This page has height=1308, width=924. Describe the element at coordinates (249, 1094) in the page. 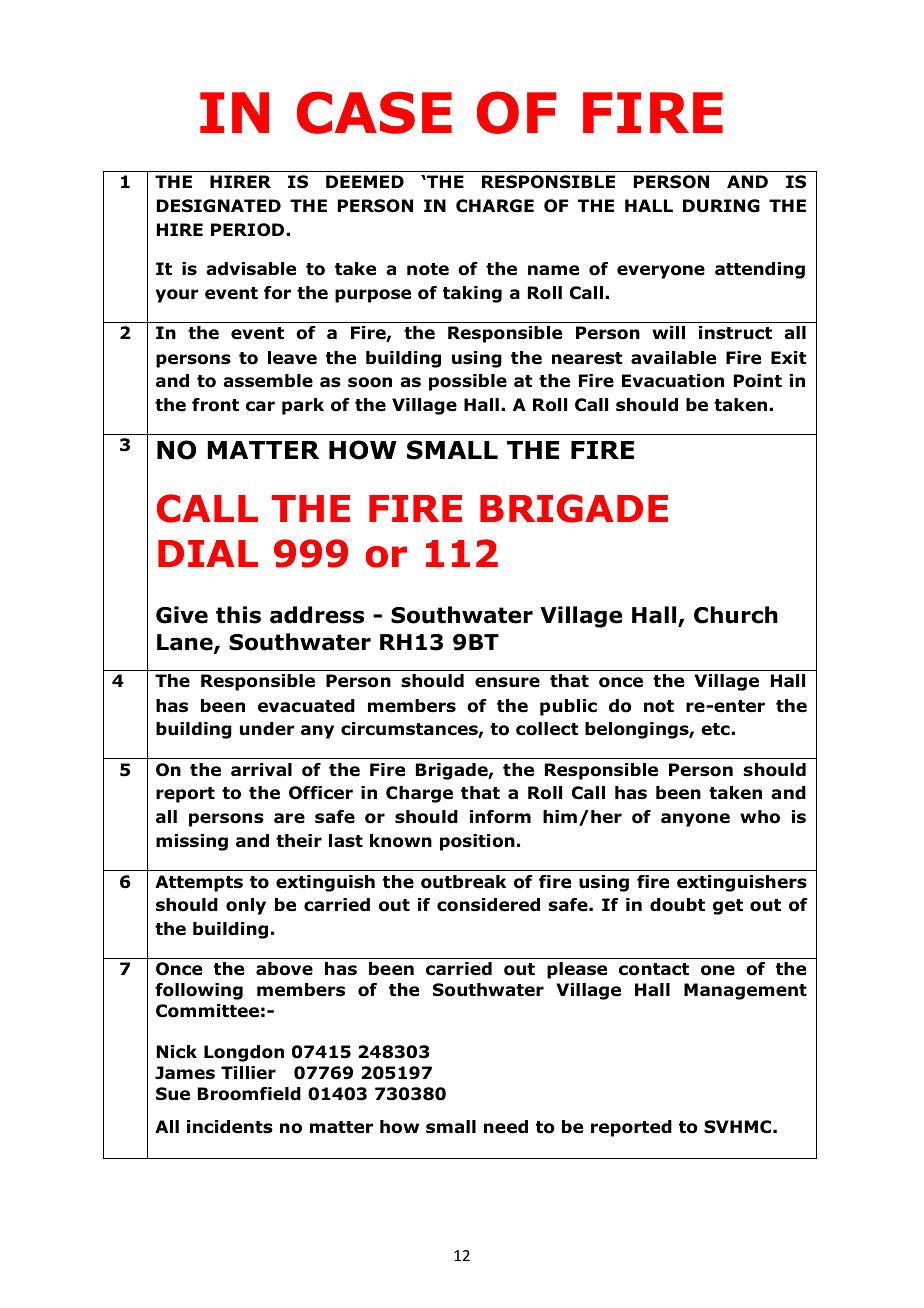

I see `Broomfield` at that location.
